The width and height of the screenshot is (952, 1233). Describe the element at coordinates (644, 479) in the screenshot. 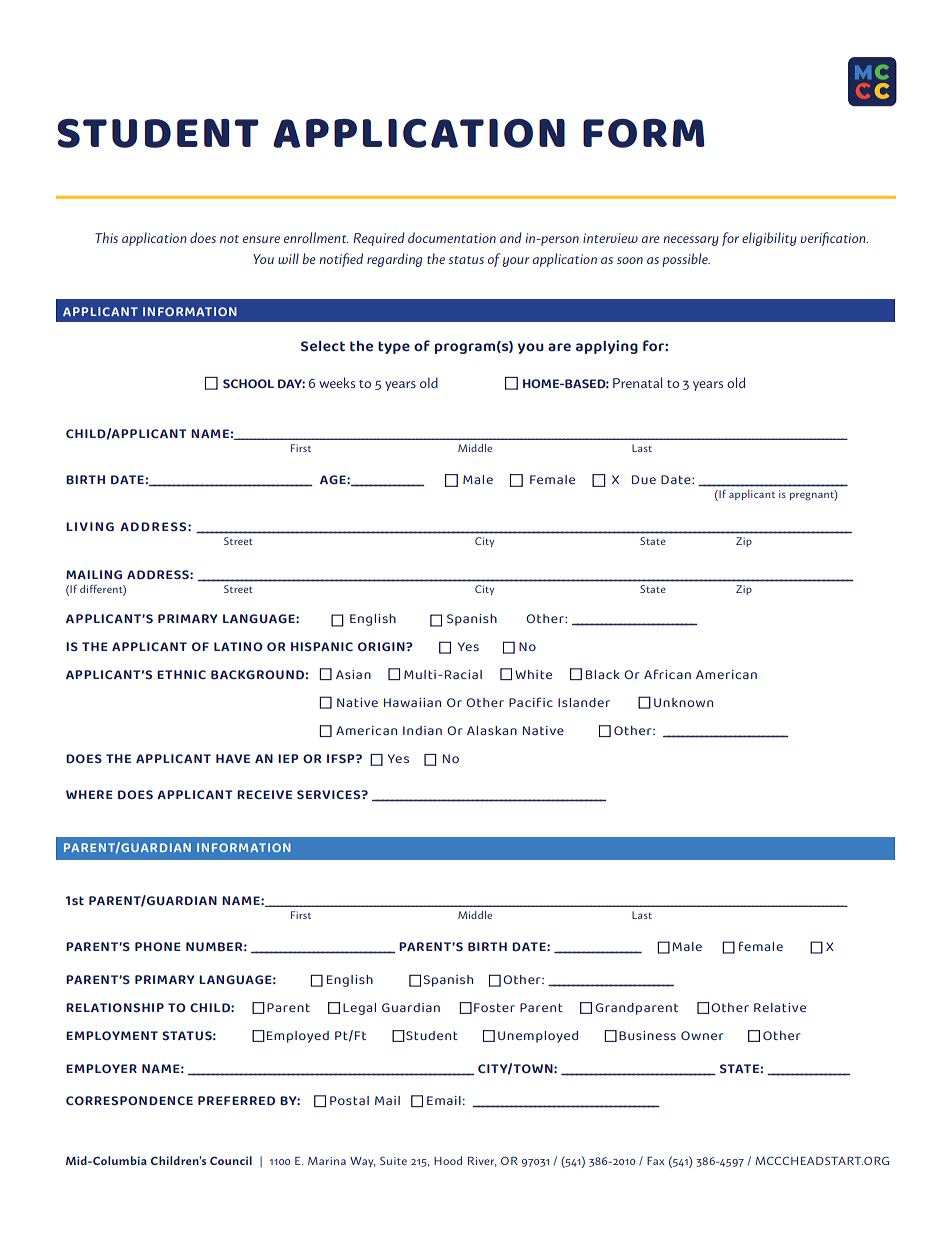

I see `Due` at that location.
